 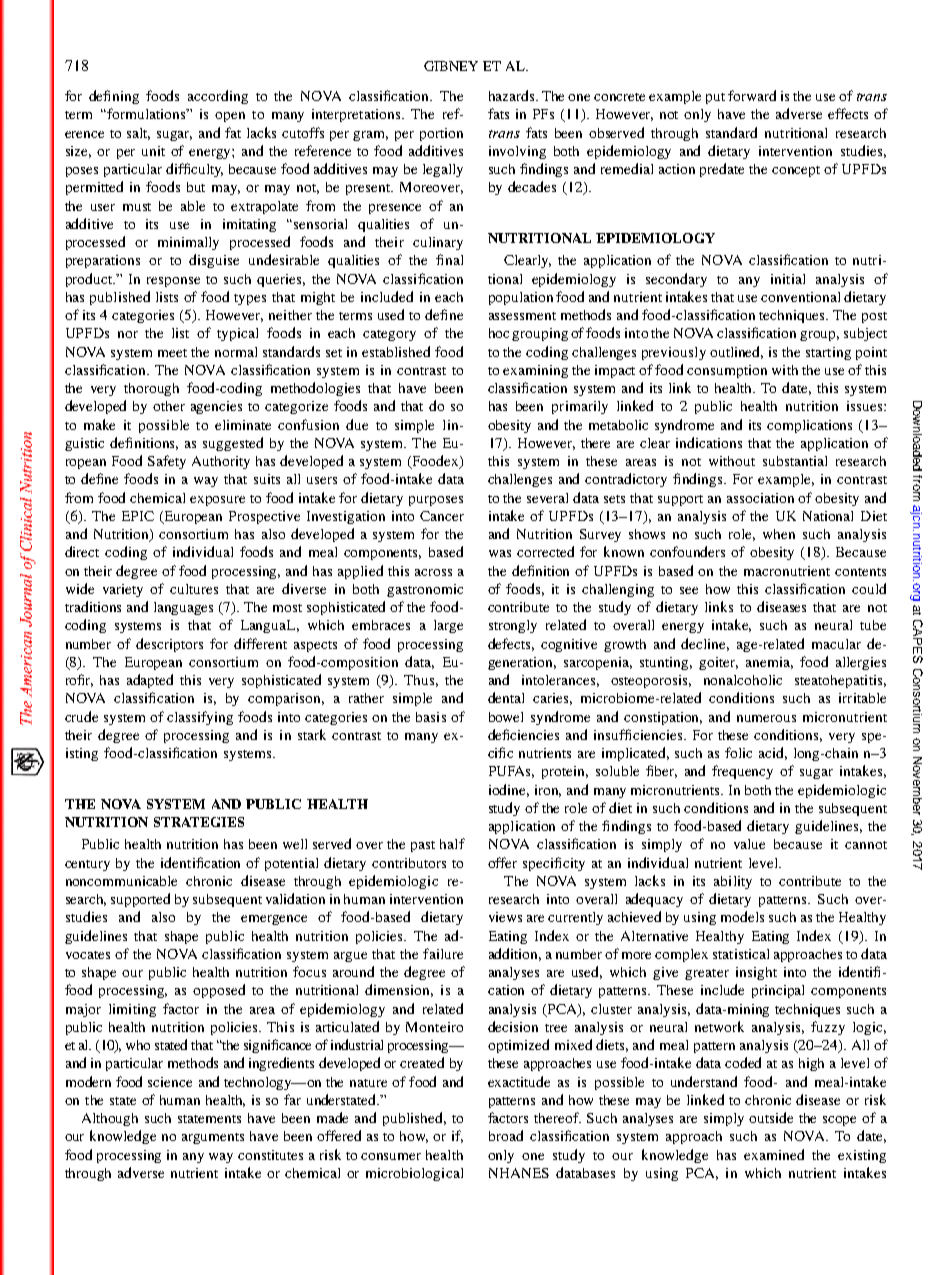 I want to click on formulations, so click(x=146, y=113).
